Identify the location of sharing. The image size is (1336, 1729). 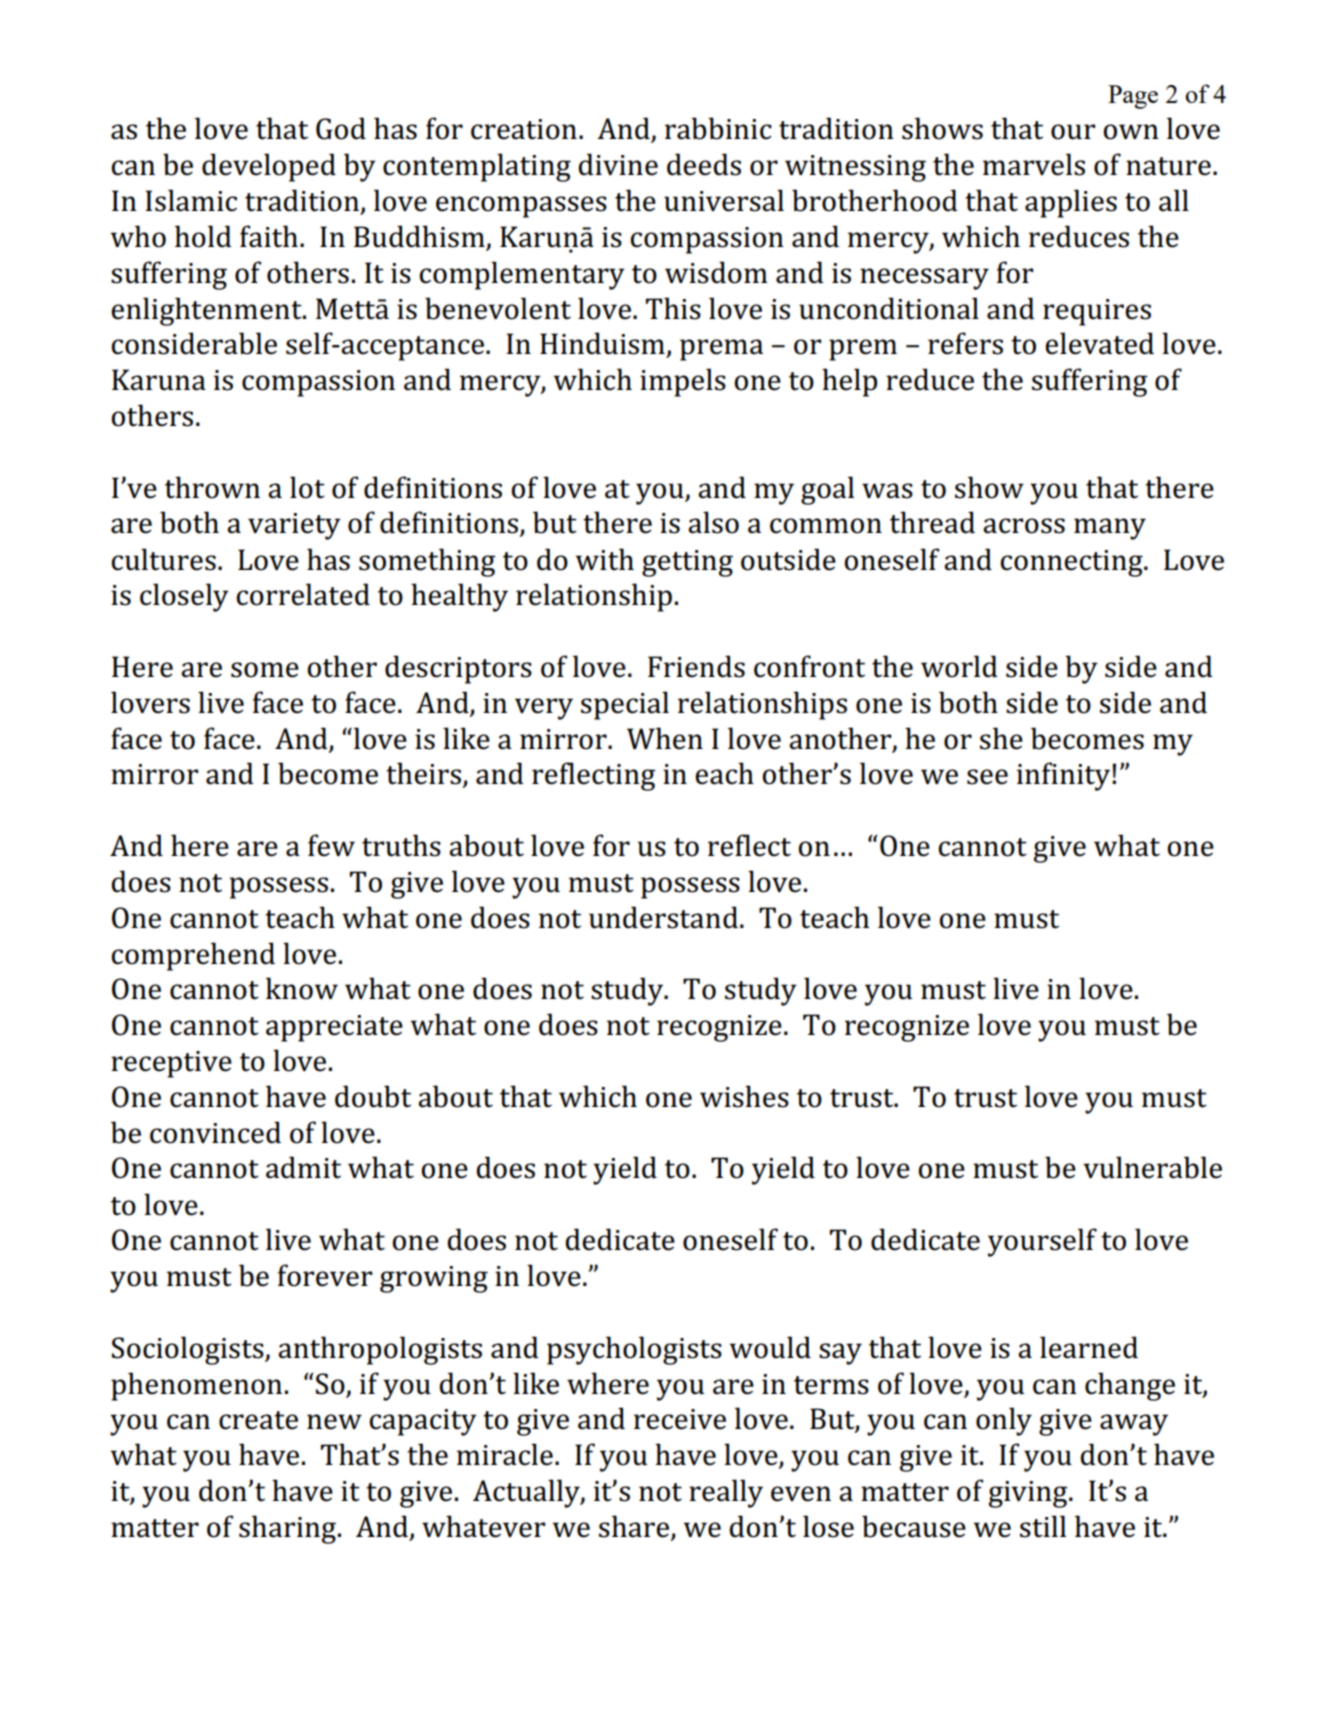
(287, 1529).
